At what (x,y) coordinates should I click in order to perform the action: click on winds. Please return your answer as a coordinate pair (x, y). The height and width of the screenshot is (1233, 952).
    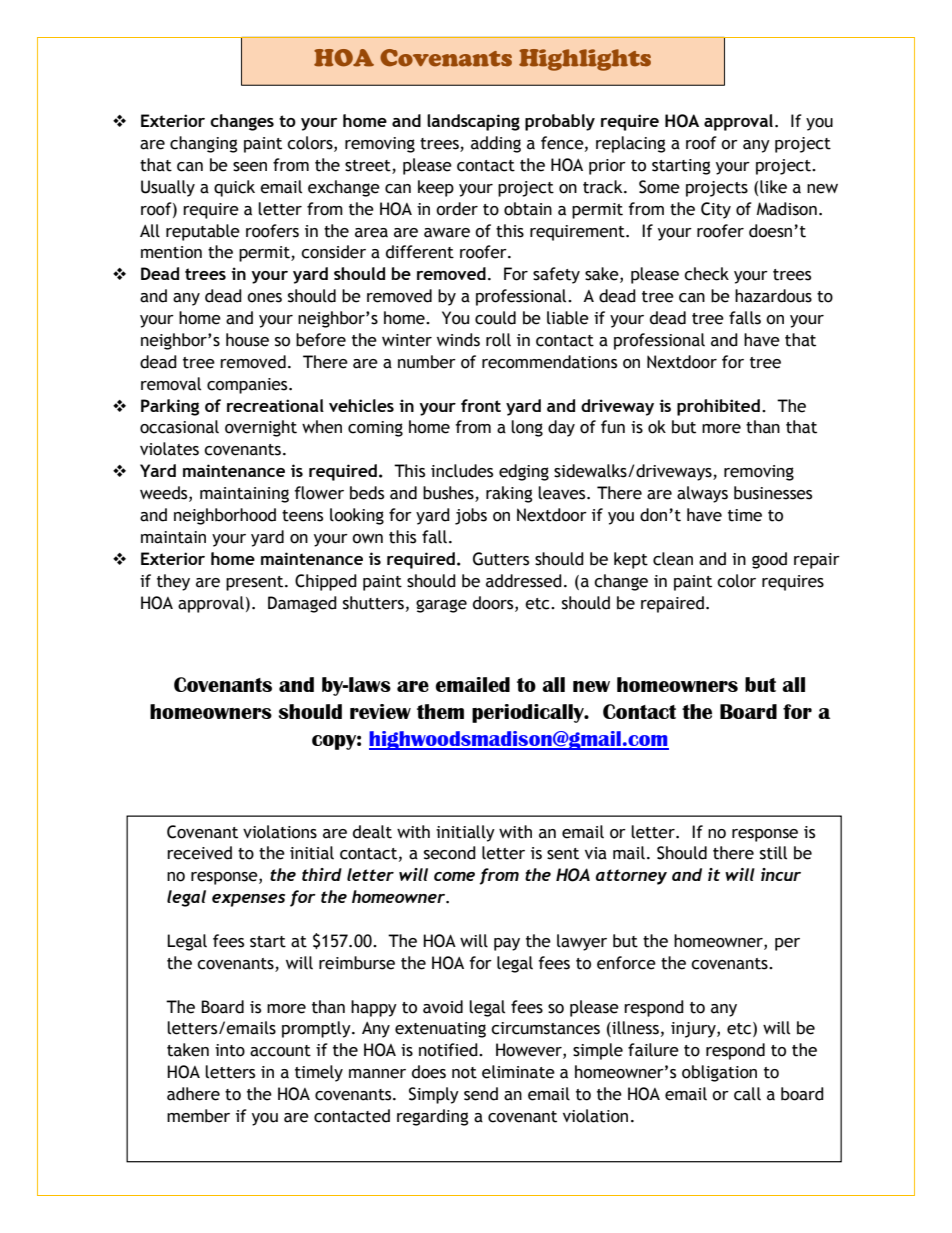
    Looking at the image, I should click on (458, 340).
